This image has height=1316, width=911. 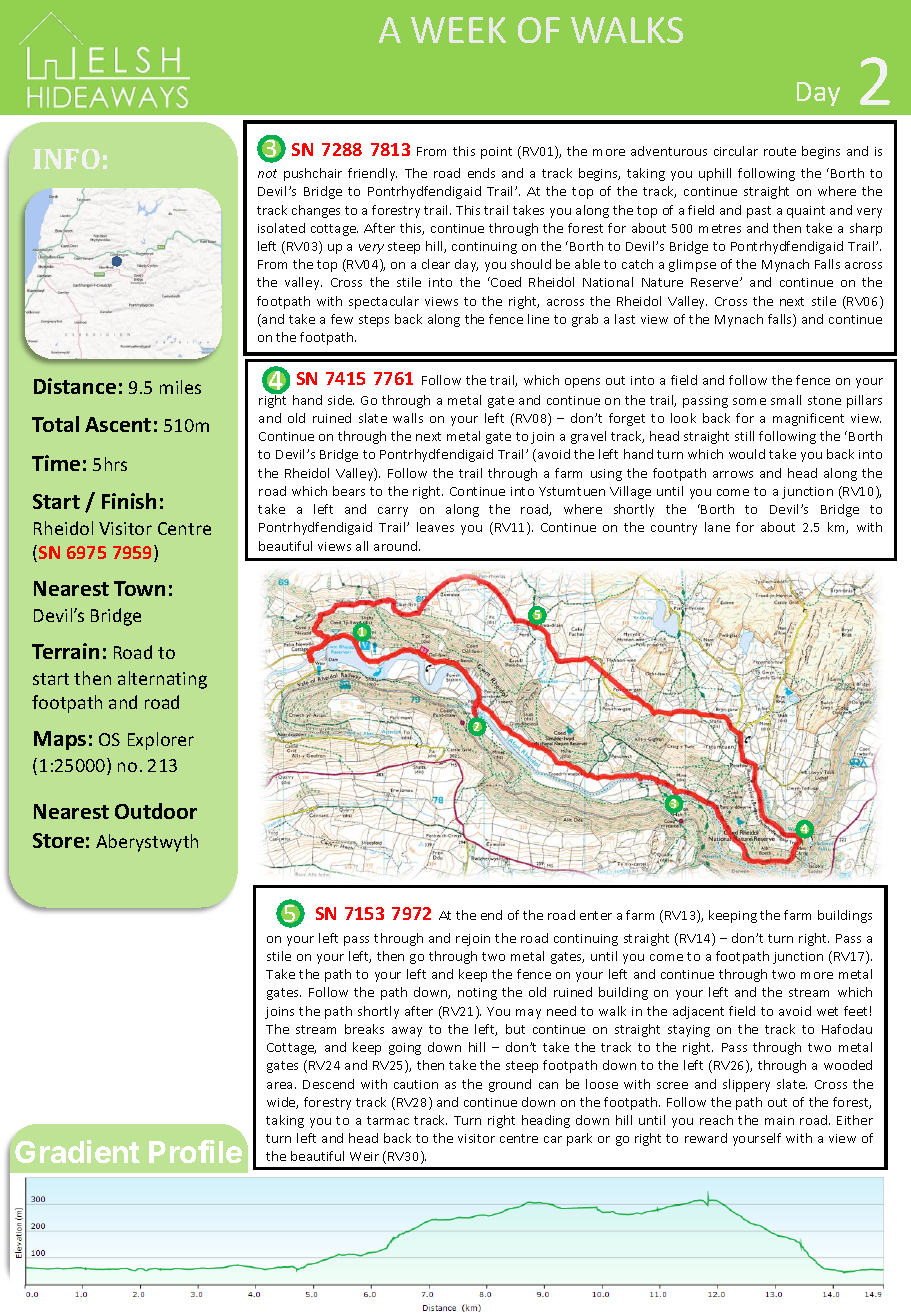 What do you see at coordinates (477, 994) in the image?
I see `noting` at bounding box center [477, 994].
